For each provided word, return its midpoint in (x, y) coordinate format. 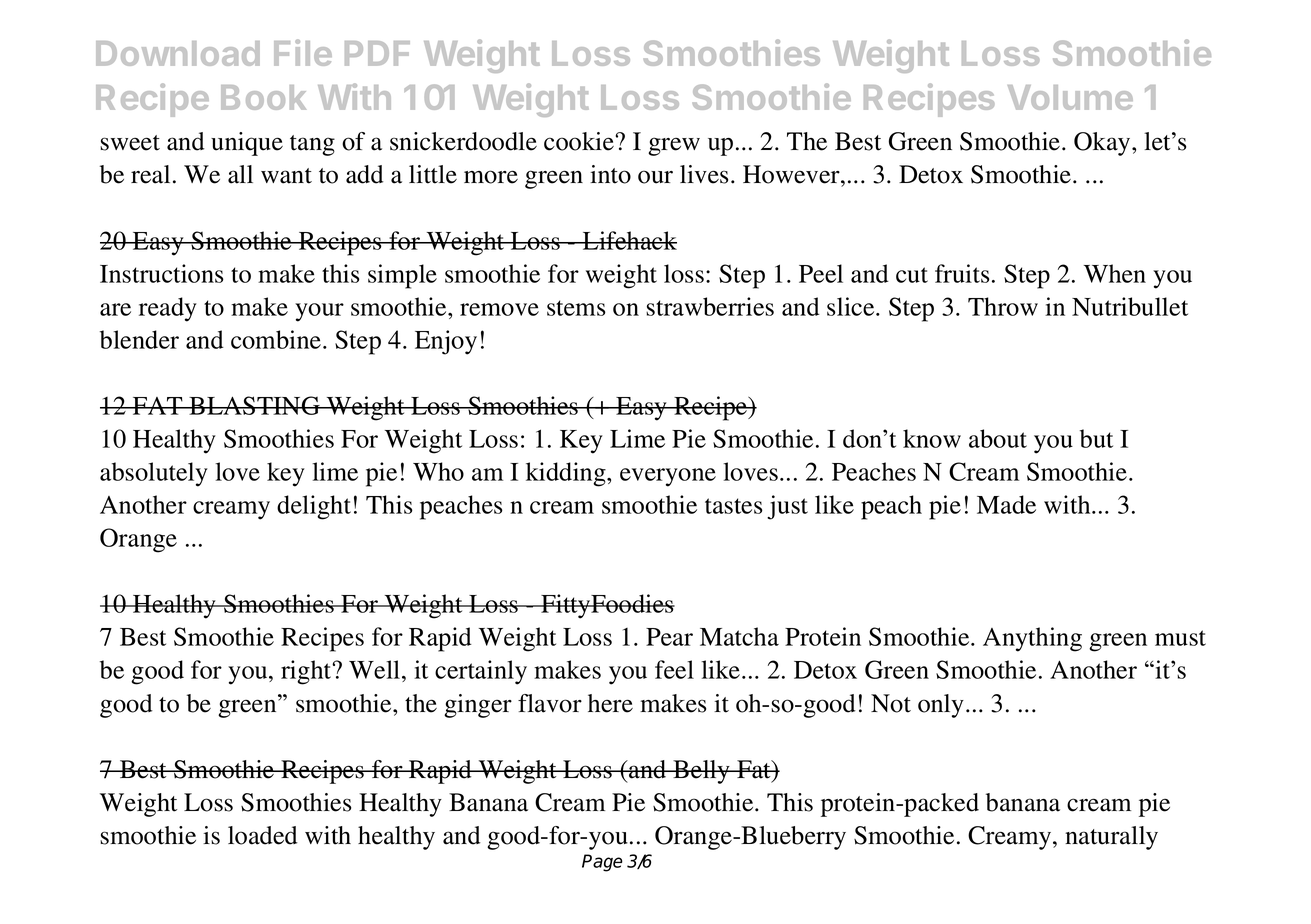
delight (314, 507)
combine (276, 339)
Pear (669, 637)
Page (602, 863)
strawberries (710, 306)
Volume (1070, 97)
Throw (1003, 306)
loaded (263, 835)
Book (263, 97)
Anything (1032, 639)
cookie (579, 141)
